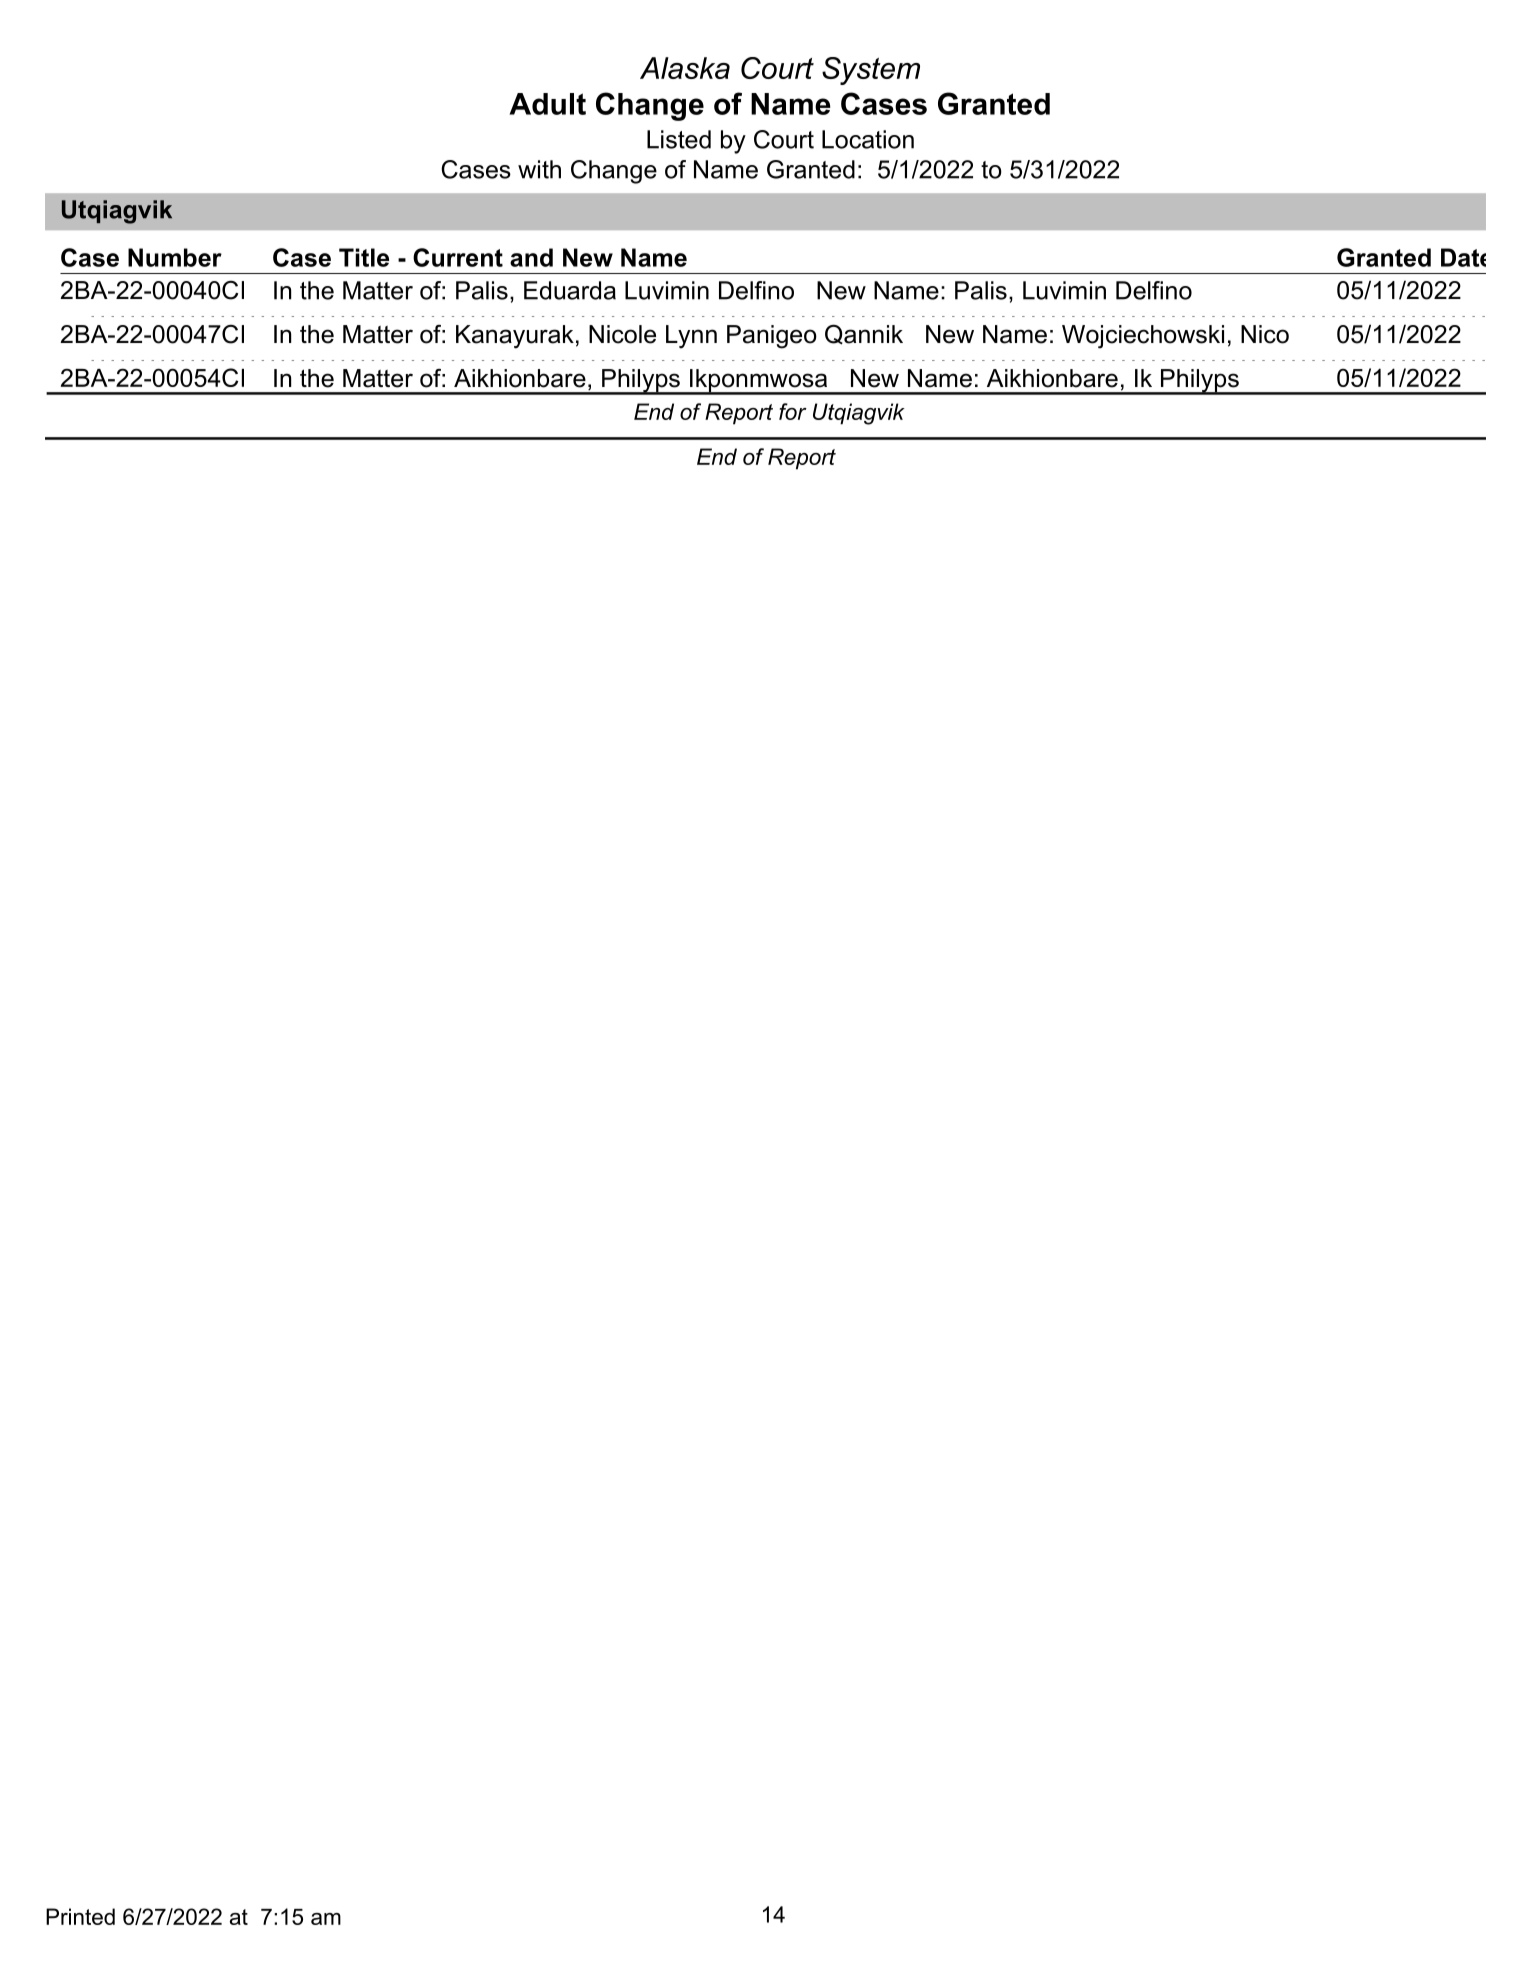 This screenshot has height=1981, width=1531. I want to click on Title, so click(364, 257).
